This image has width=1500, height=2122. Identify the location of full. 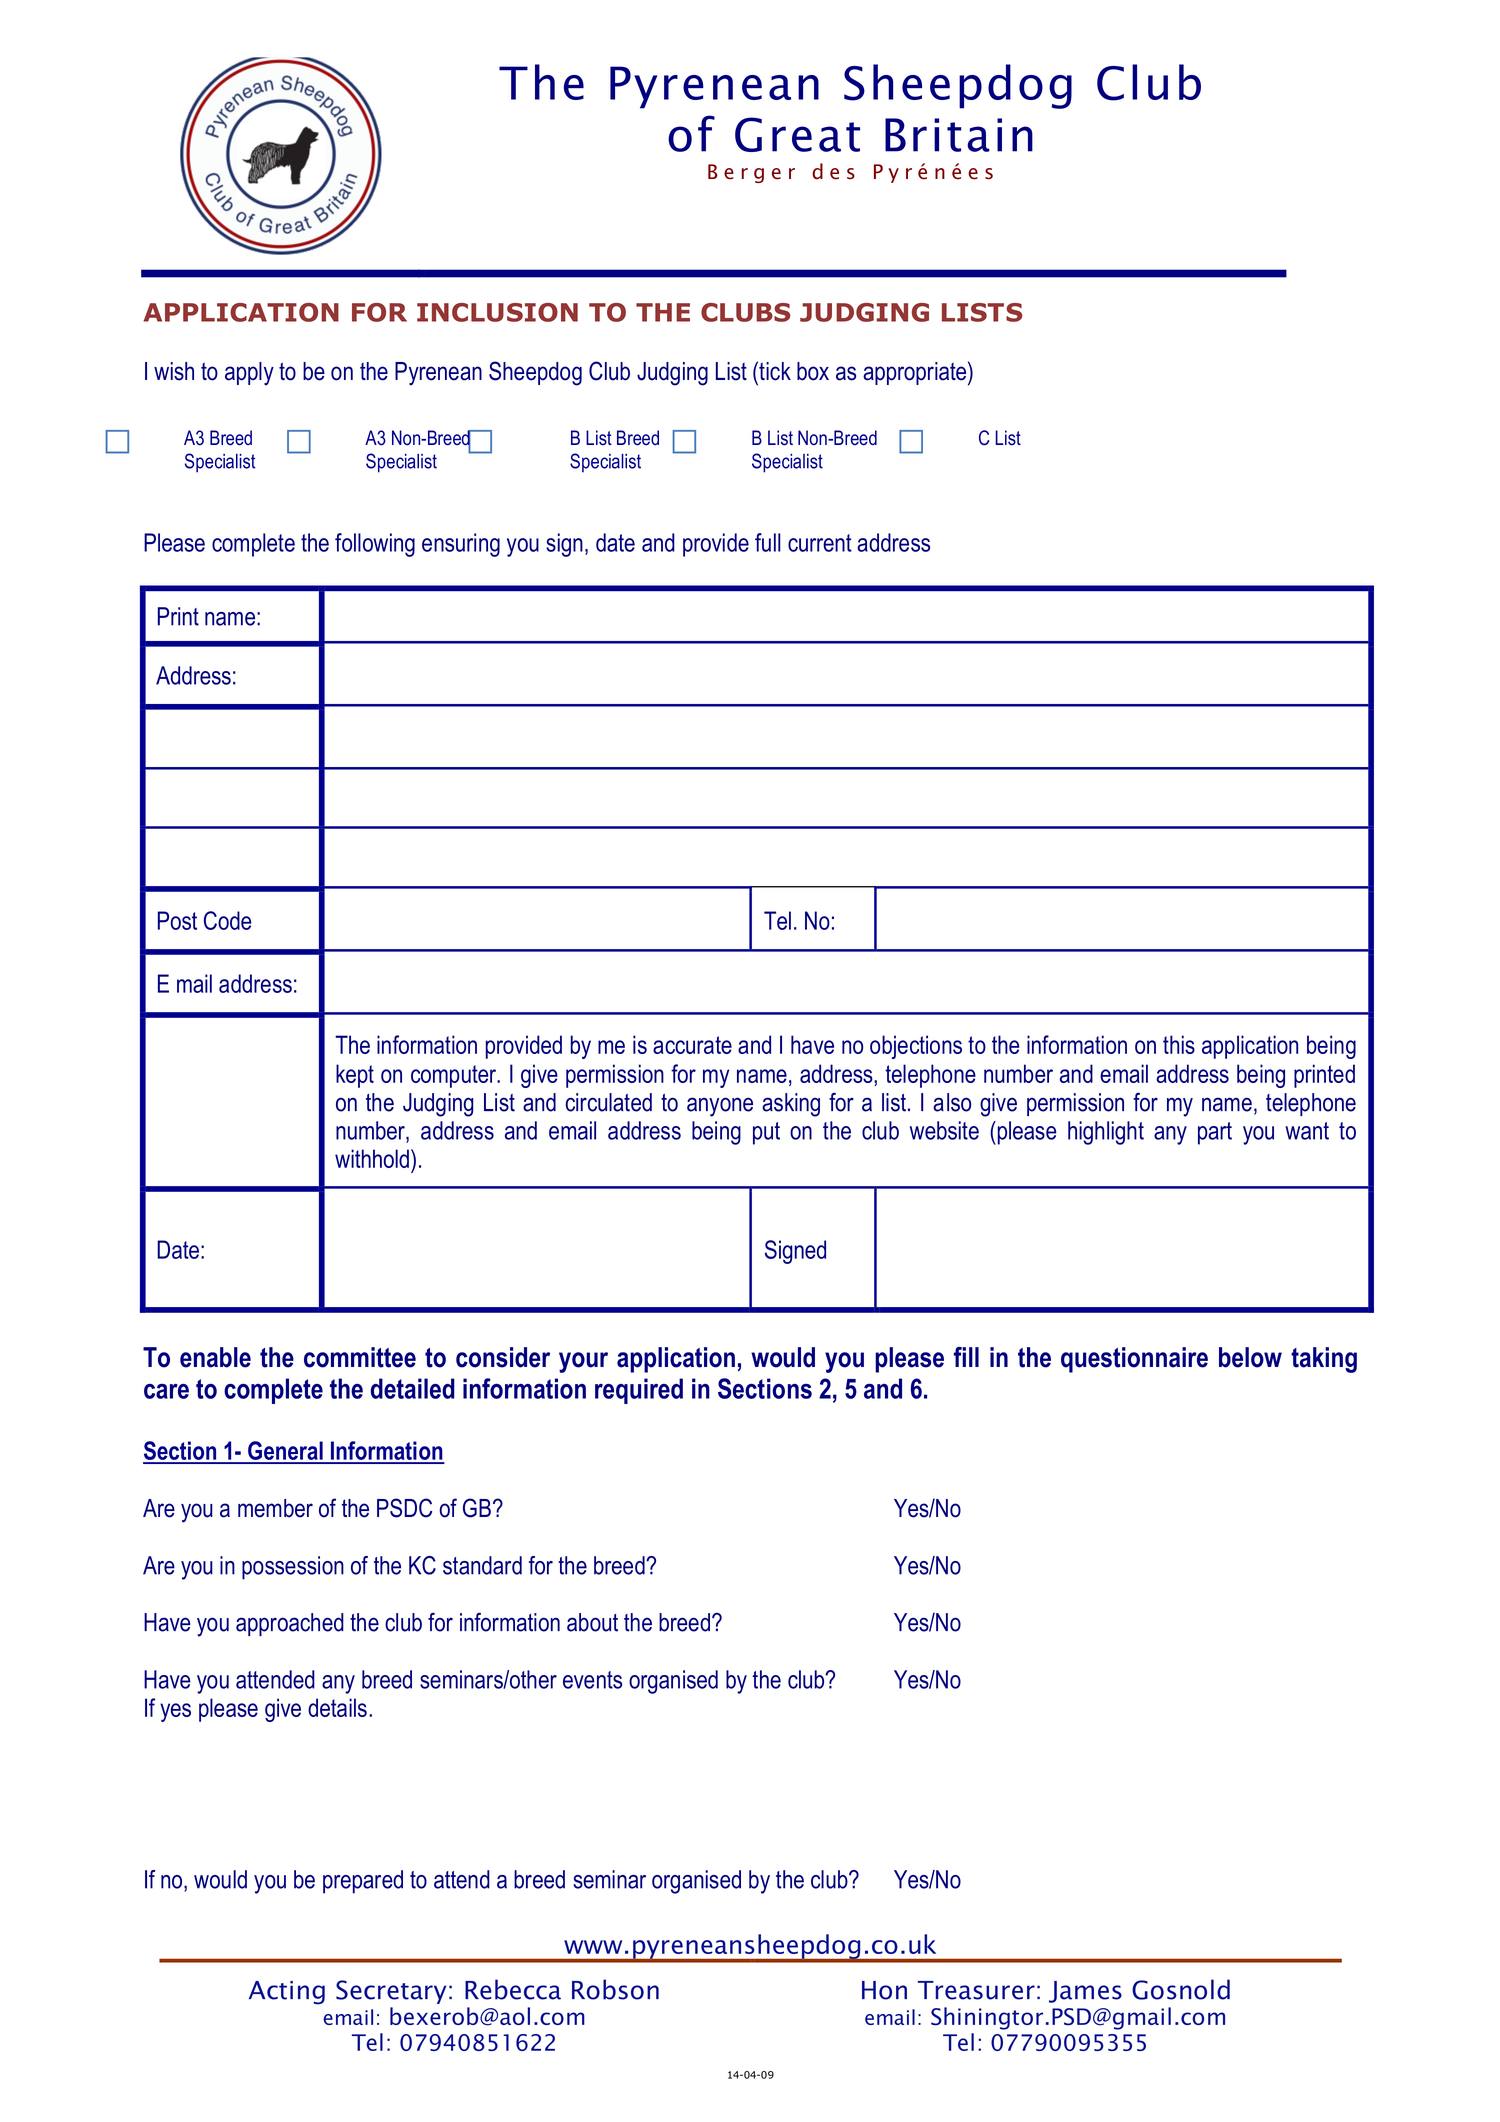
(768, 542).
